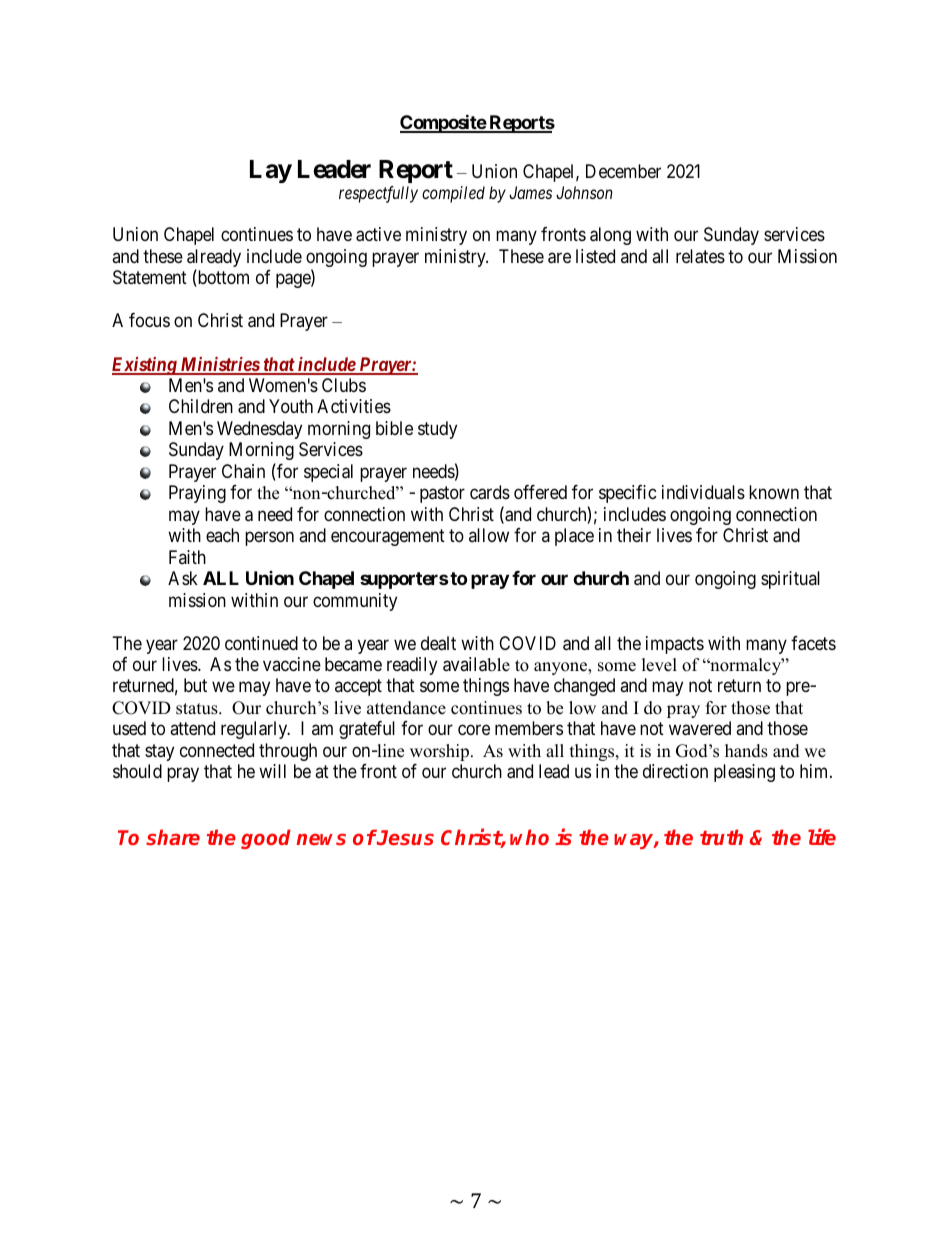 This page has height=1233, width=952. I want to click on compiled, so click(453, 194).
